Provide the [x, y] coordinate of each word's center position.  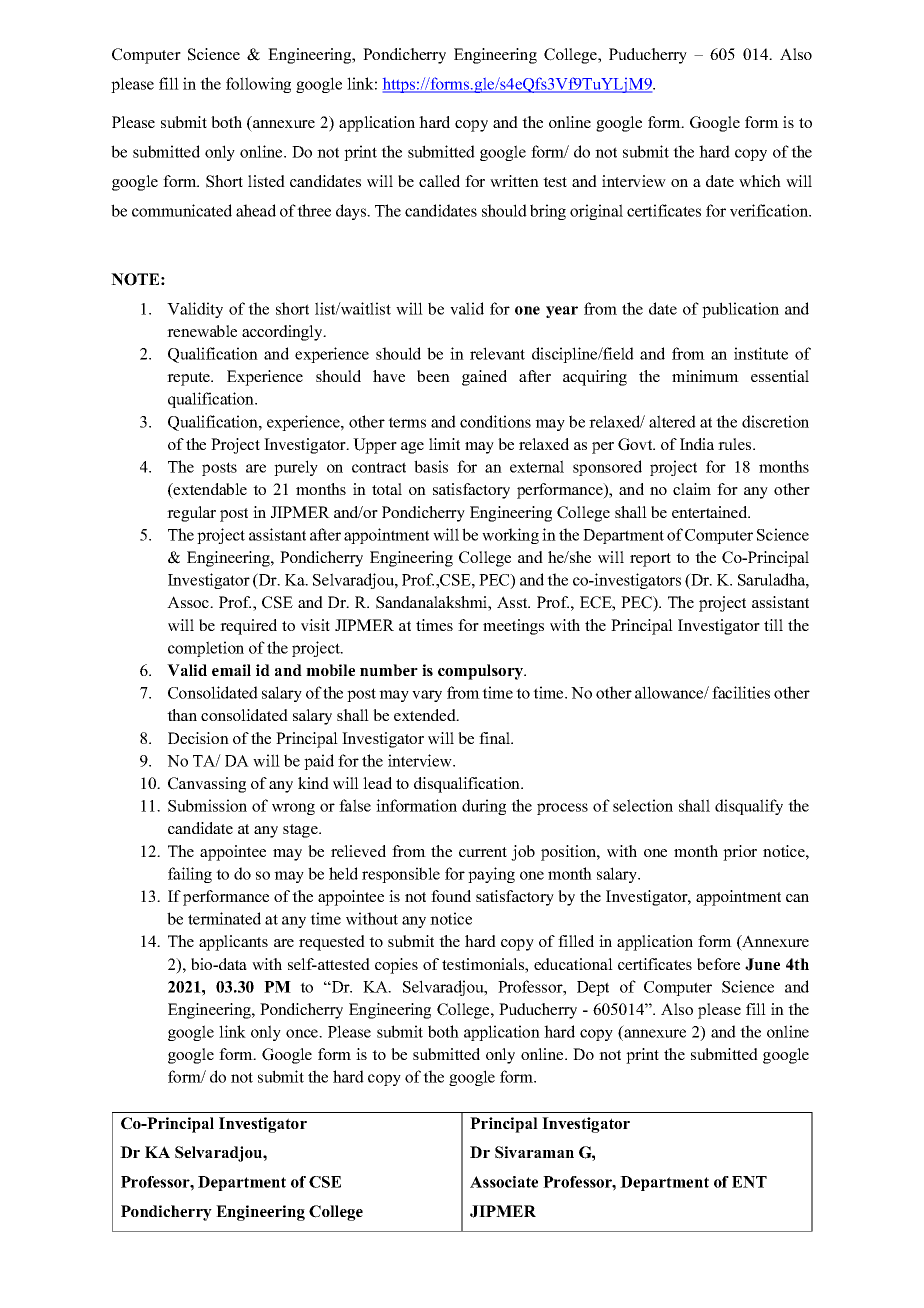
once [303, 1033]
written [514, 181]
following [258, 85]
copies [396, 966]
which [760, 181]
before [718, 964]
